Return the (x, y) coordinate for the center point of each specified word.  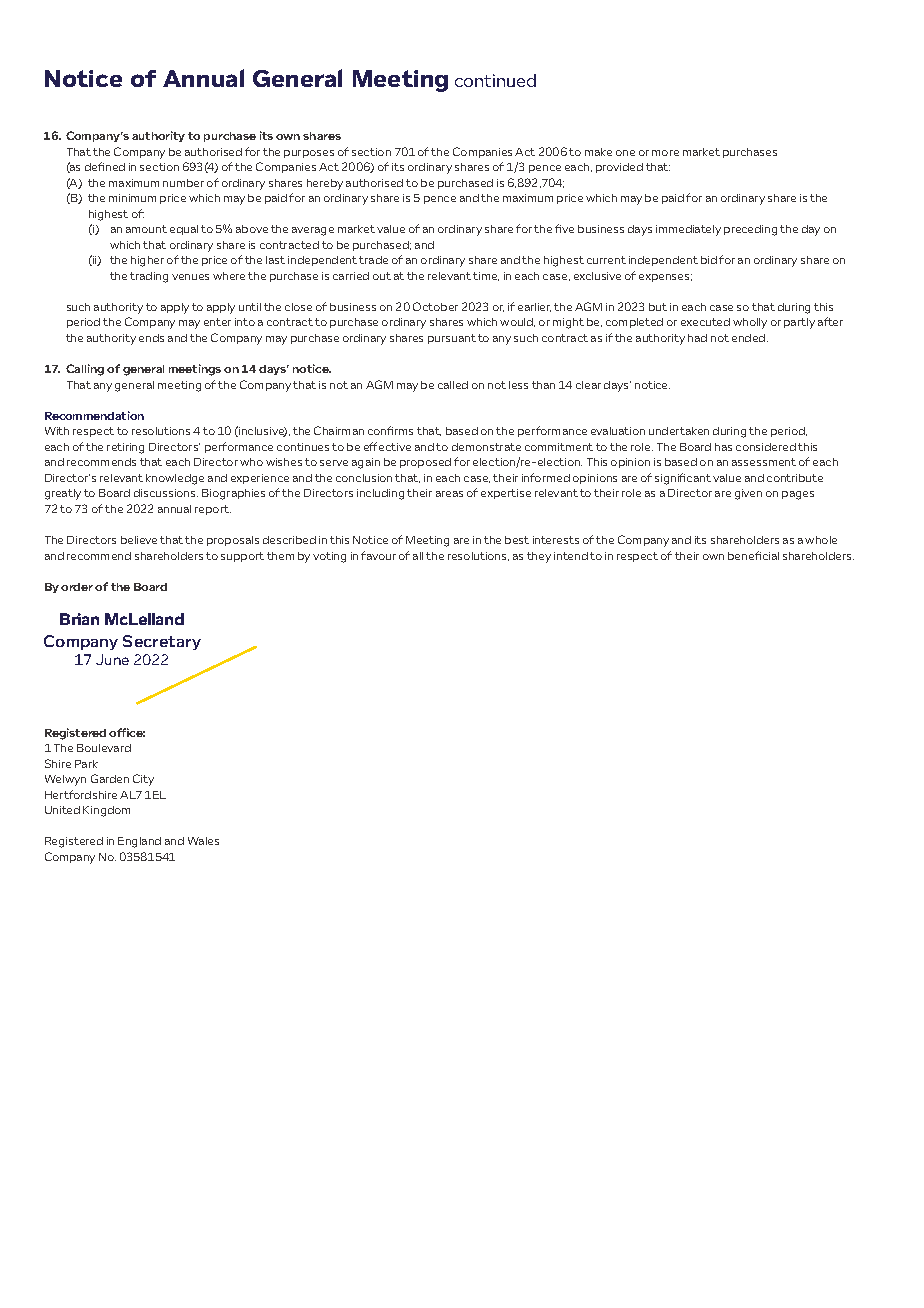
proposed (425, 463)
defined (105, 166)
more (665, 153)
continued (495, 80)
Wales (203, 841)
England (139, 842)
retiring (125, 448)
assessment (764, 462)
